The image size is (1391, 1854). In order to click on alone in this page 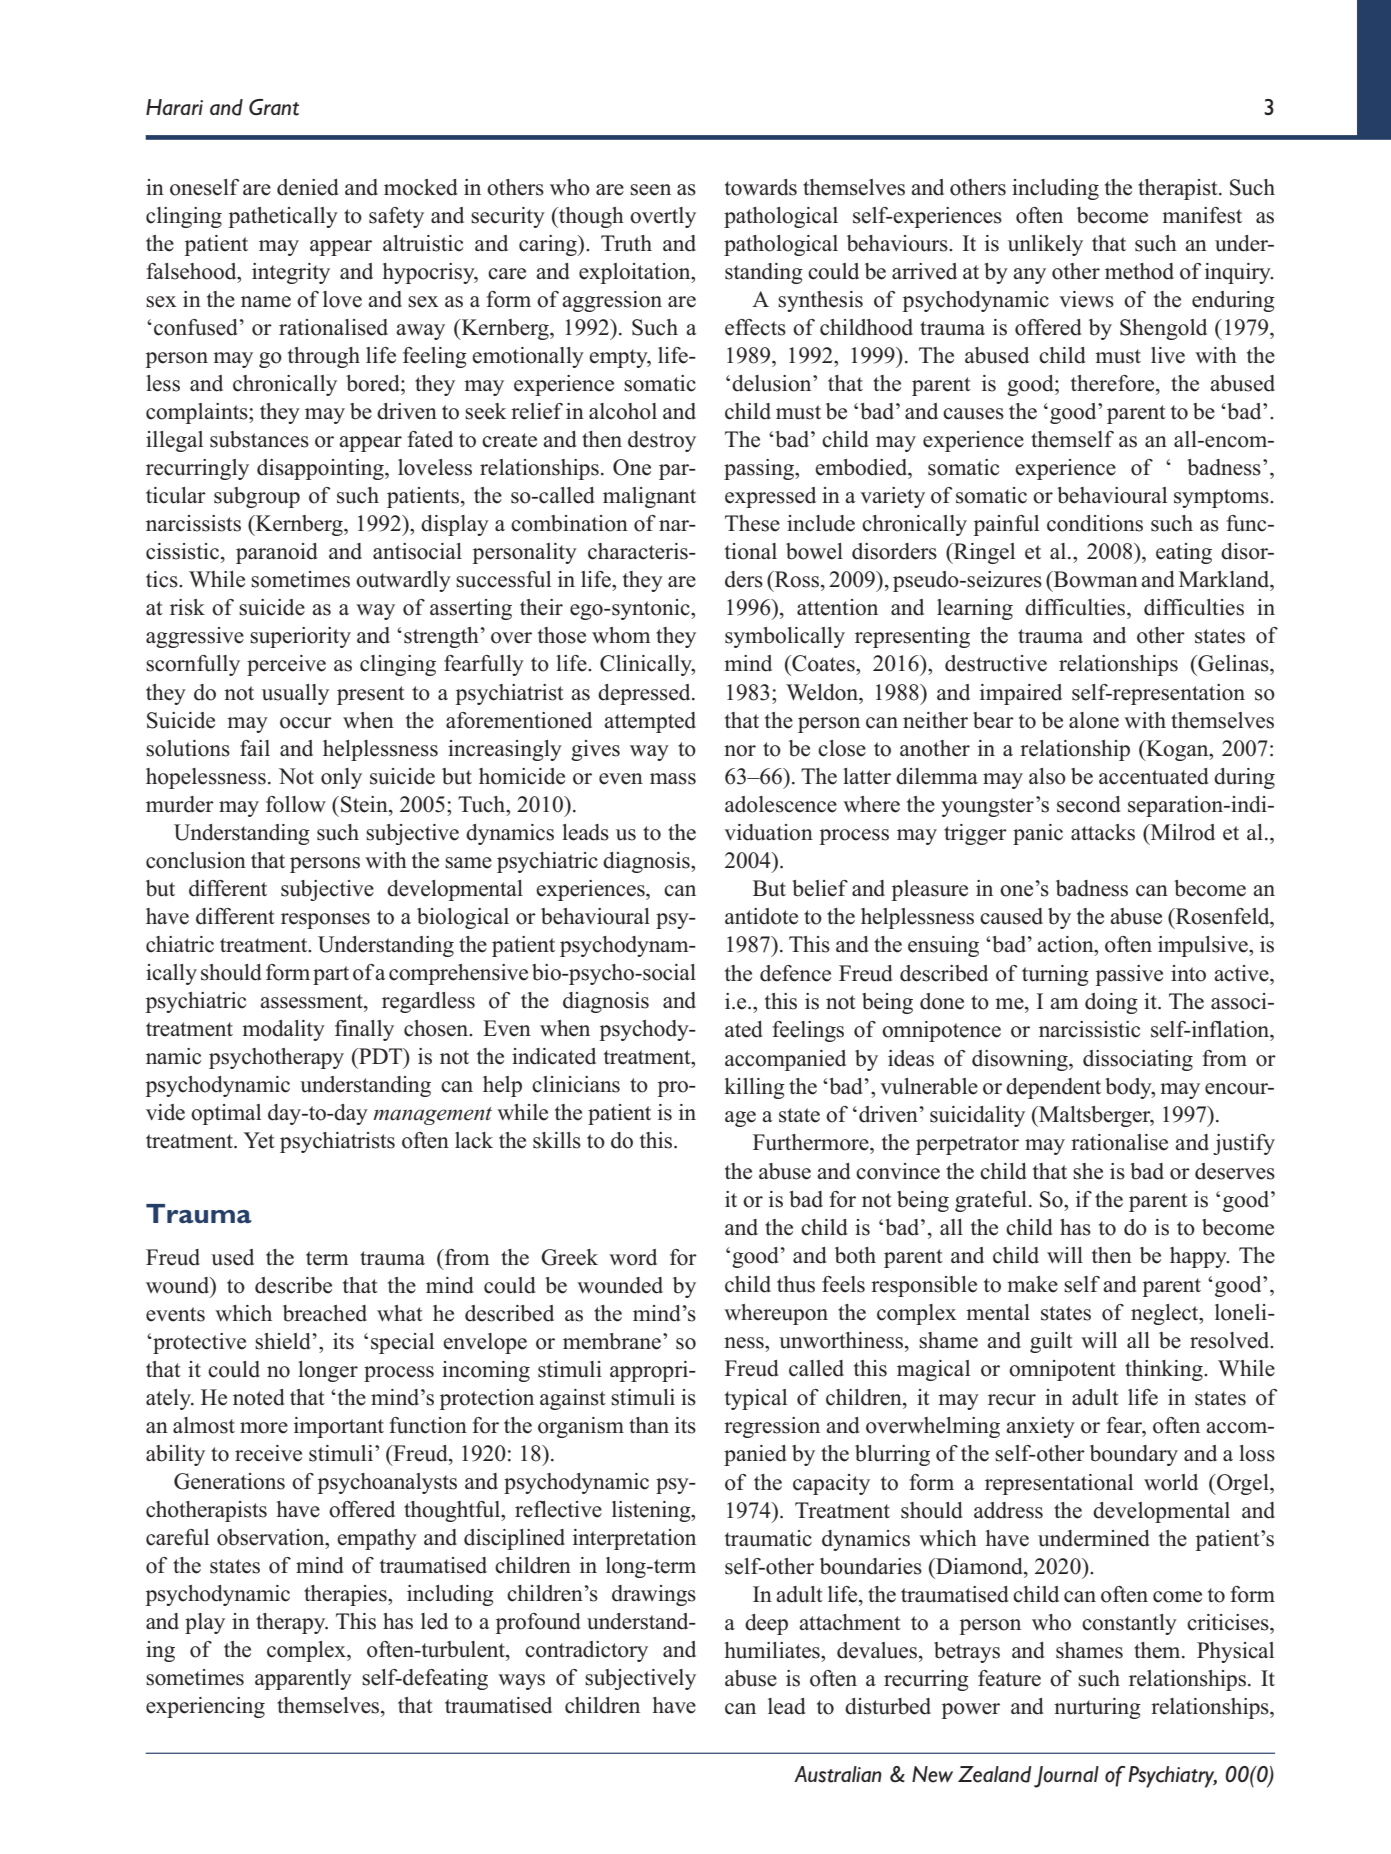, I will do `click(1094, 720)`.
